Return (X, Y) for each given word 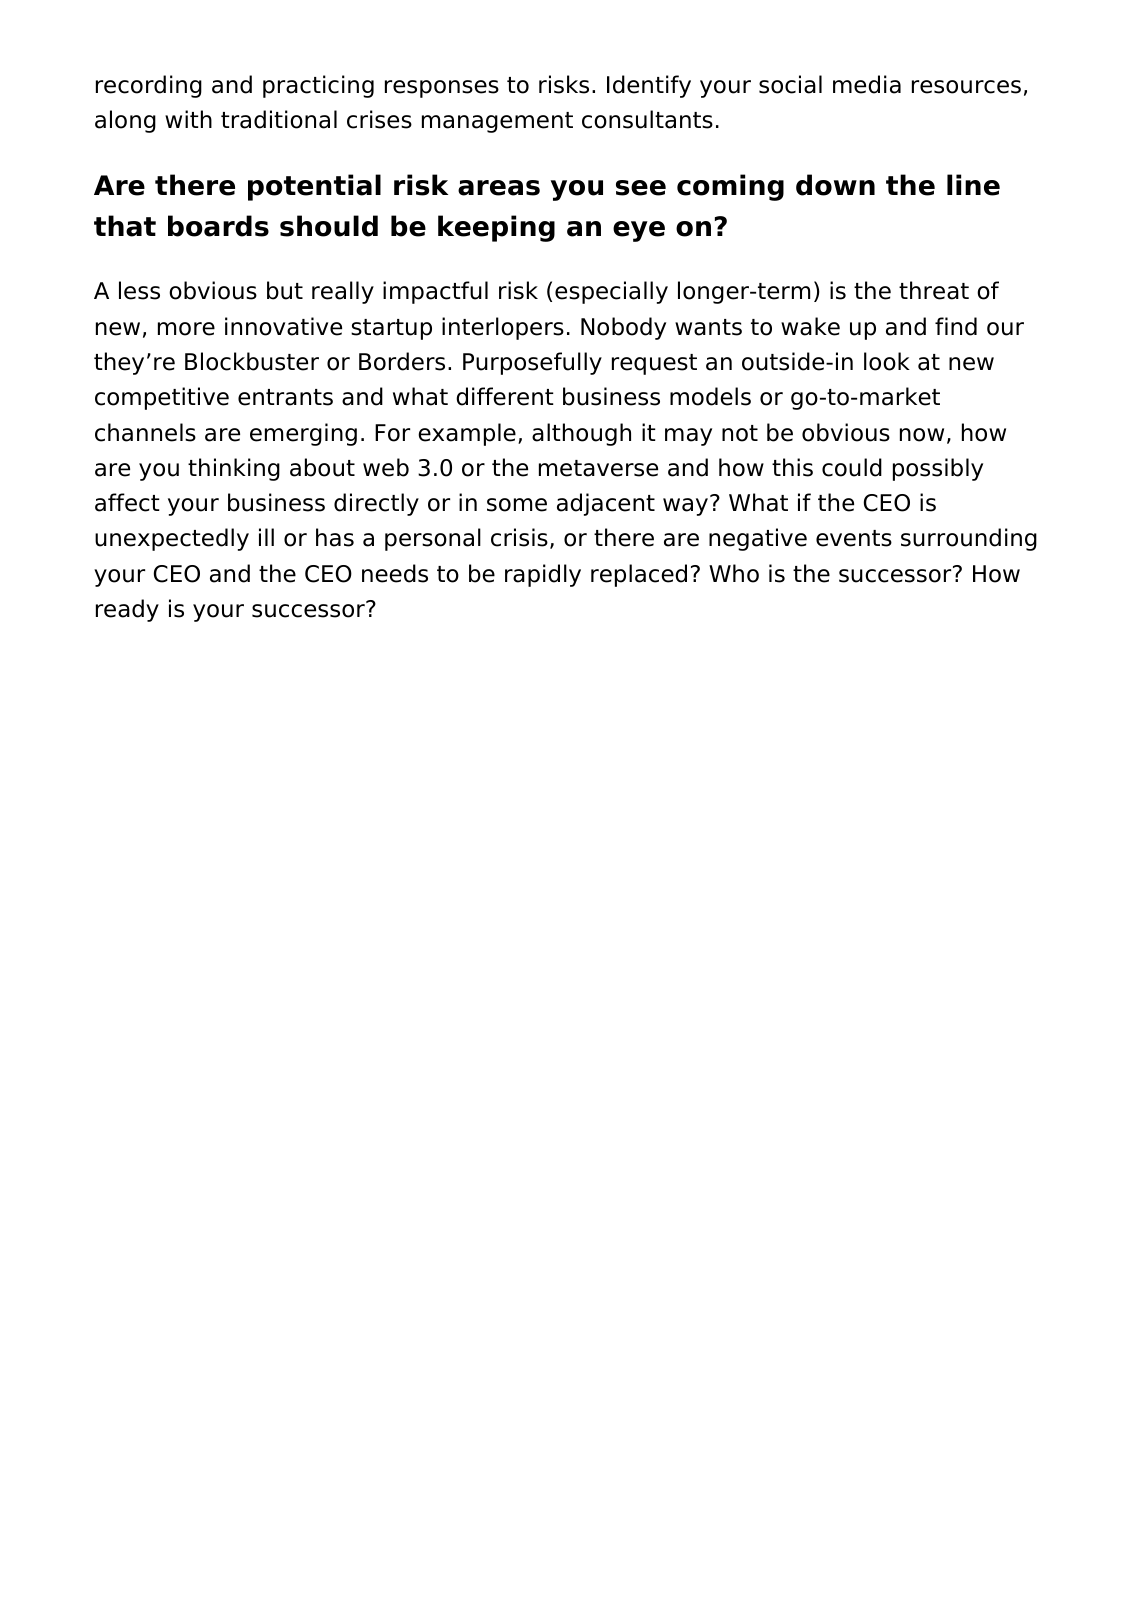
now (922, 435)
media (867, 84)
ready (127, 610)
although (581, 434)
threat (934, 290)
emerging (303, 434)
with (188, 119)
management (497, 122)
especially (611, 292)
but (285, 290)
